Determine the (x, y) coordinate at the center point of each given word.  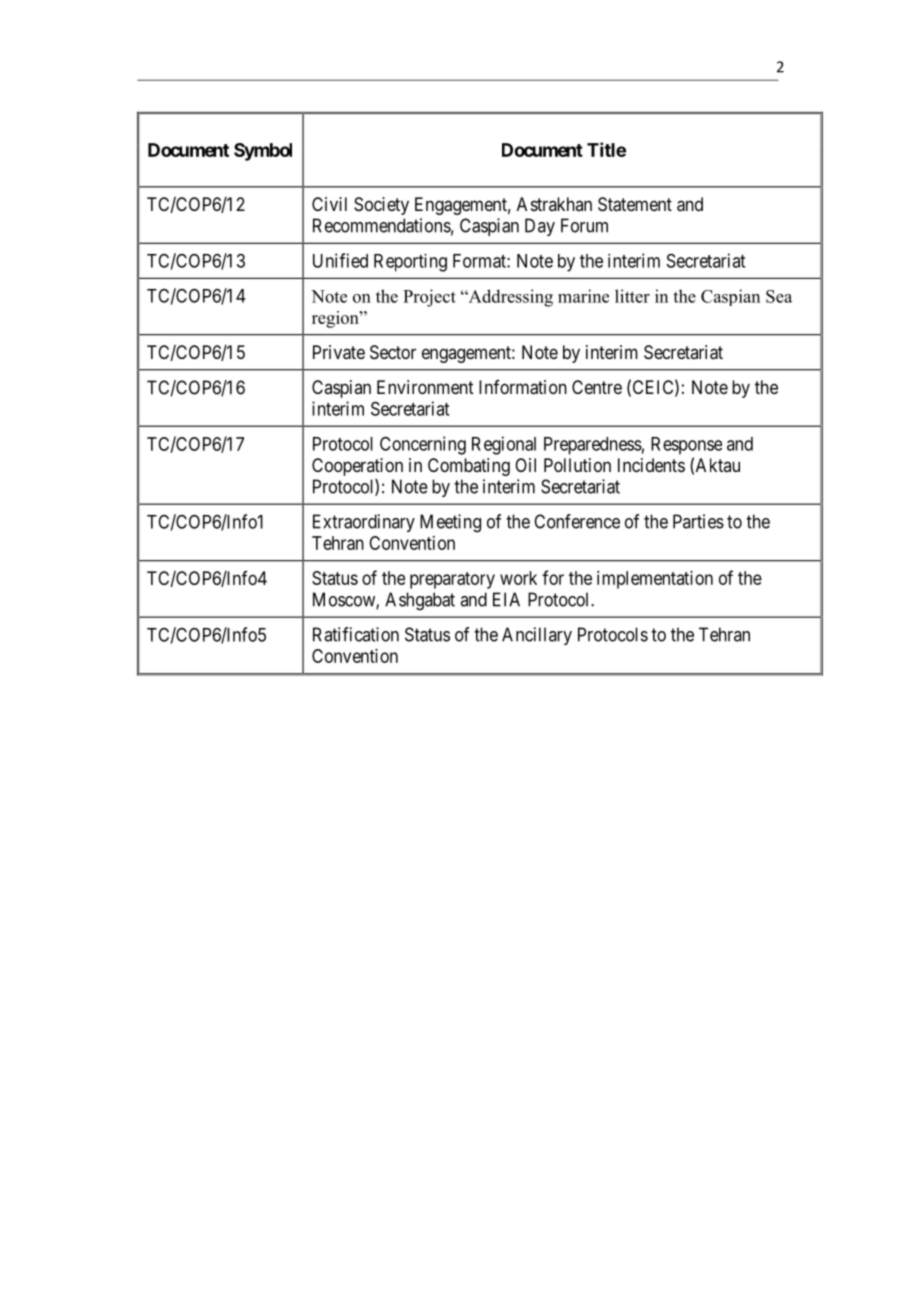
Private (339, 352)
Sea (779, 296)
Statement (635, 204)
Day (540, 227)
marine (583, 296)
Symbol (263, 152)
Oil (525, 465)
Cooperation (357, 467)
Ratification (356, 634)
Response (686, 446)
